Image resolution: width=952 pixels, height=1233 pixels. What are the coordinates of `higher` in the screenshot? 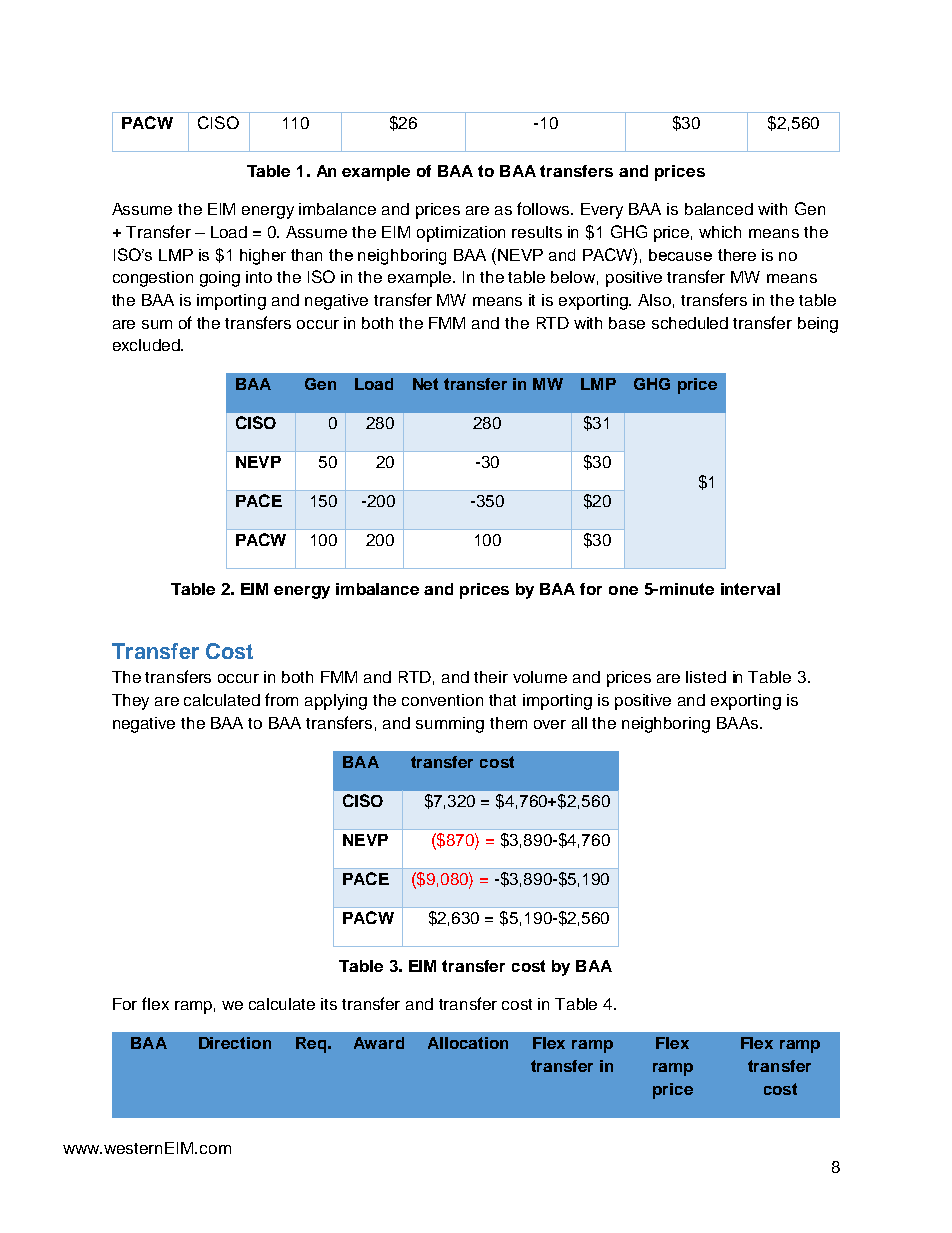 It's located at (263, 257).
